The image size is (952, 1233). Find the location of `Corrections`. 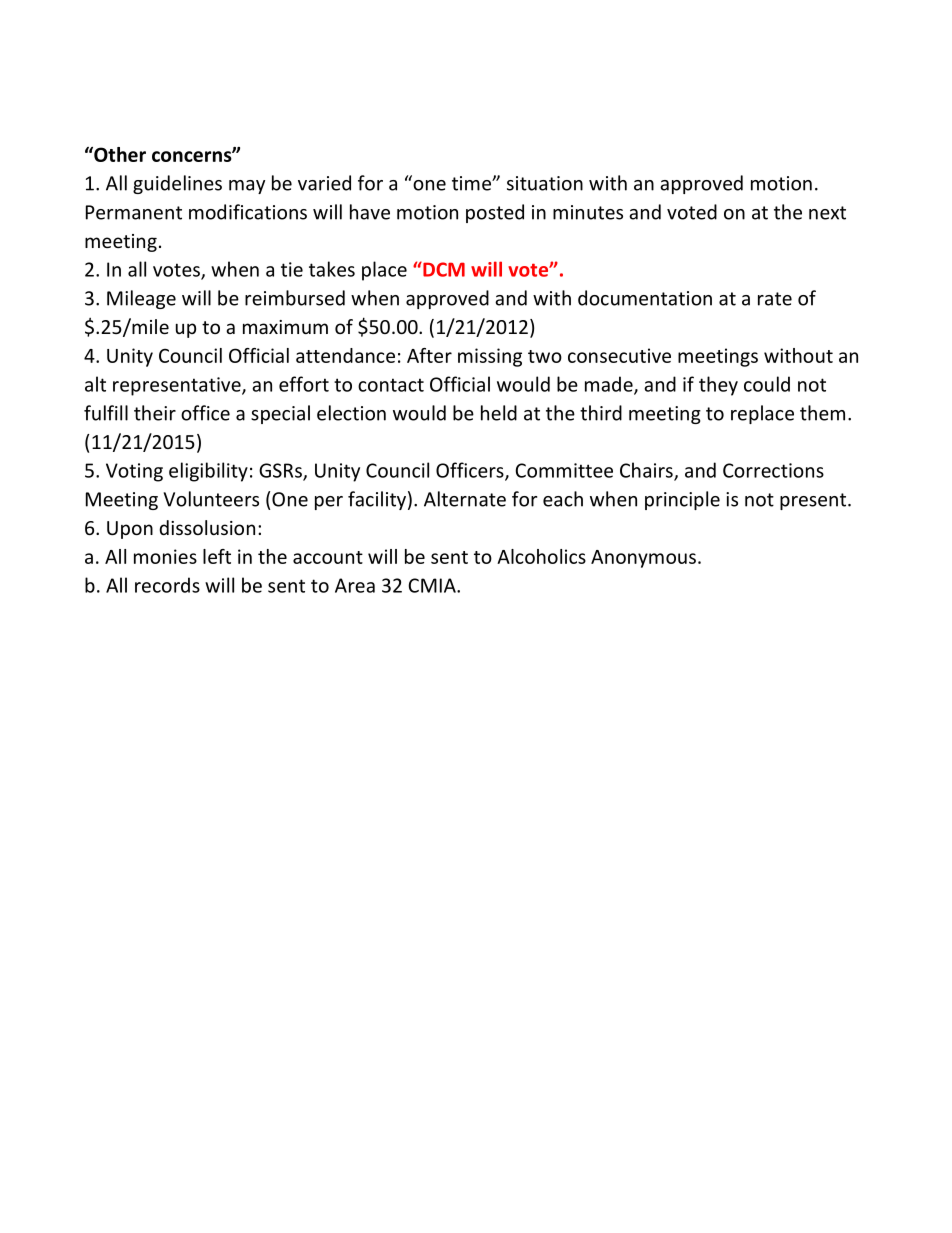

Corrections is located at coordinates (773, 470).
